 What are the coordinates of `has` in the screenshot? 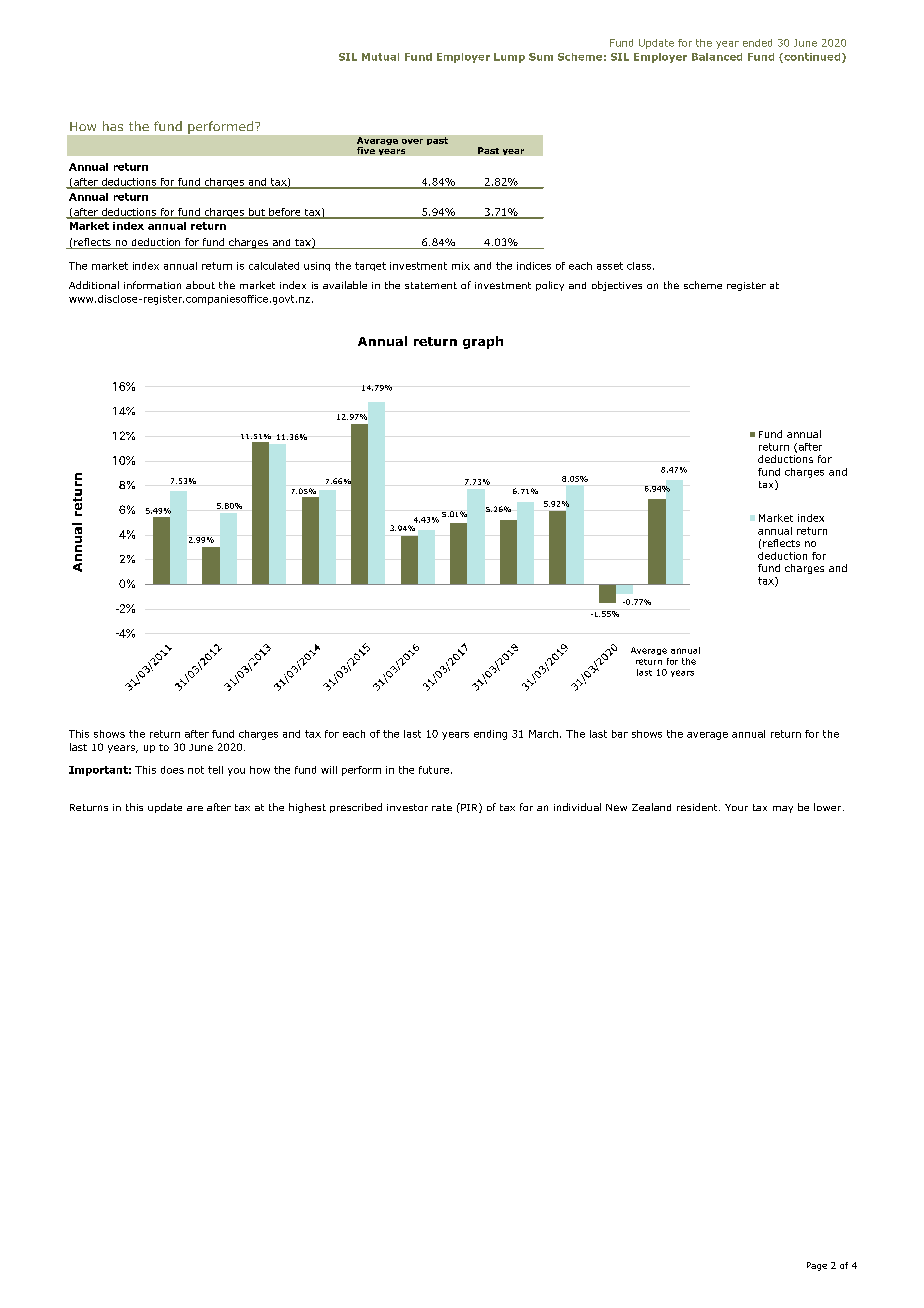 It's located at (113, 126).
